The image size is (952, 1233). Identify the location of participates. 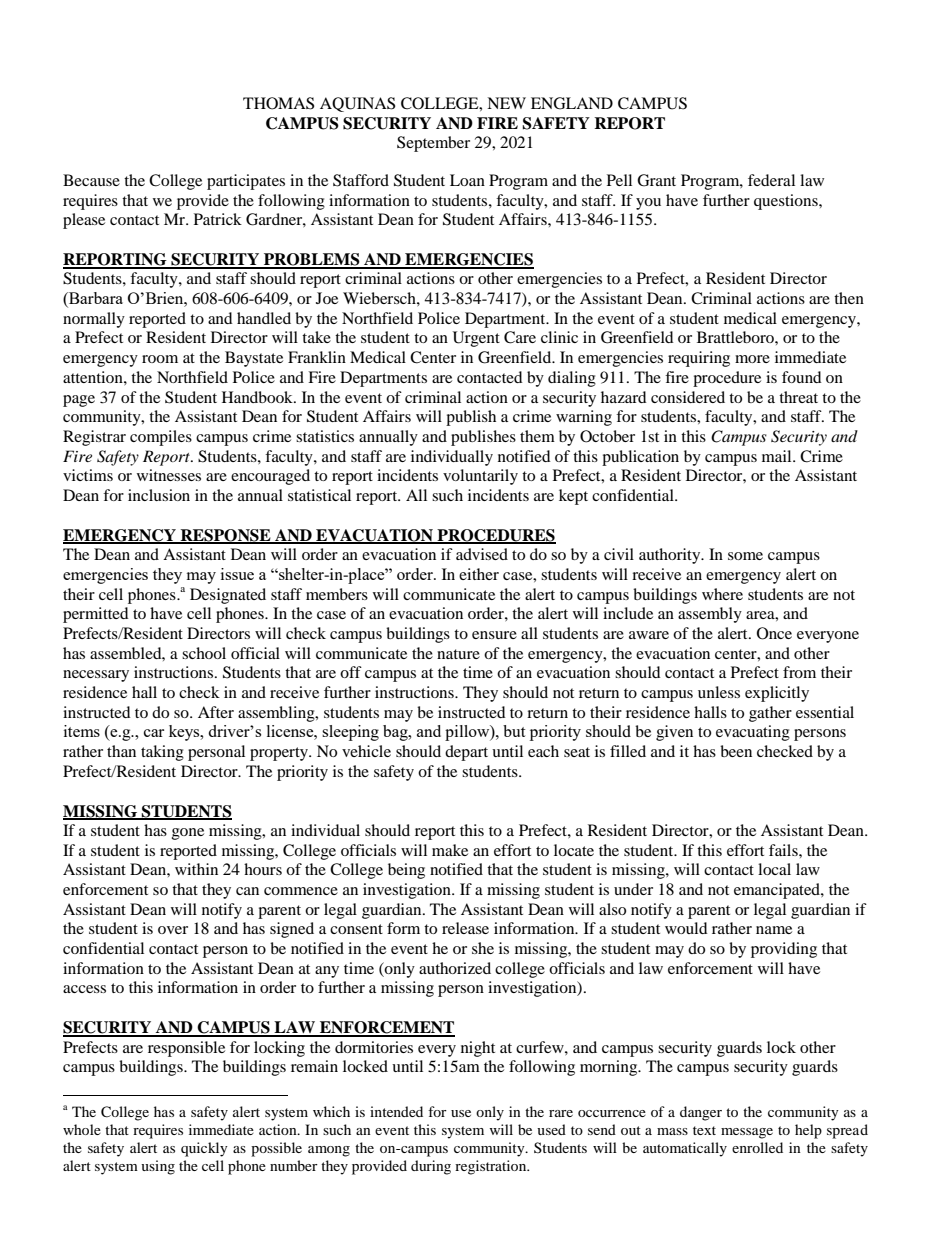
(246, 182).
